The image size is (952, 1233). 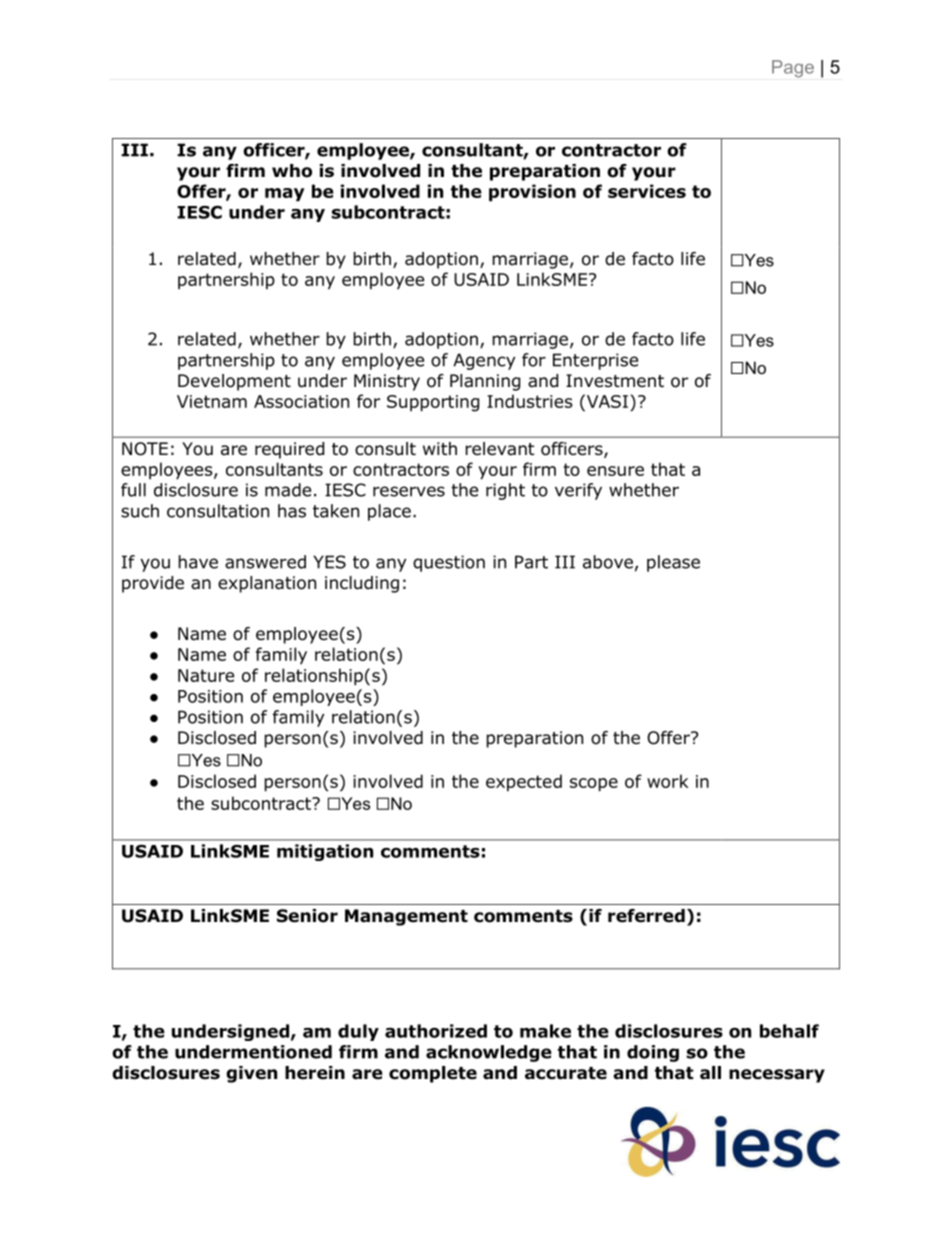 I want to click on acknowledge, so click(x=489, y=1053).
